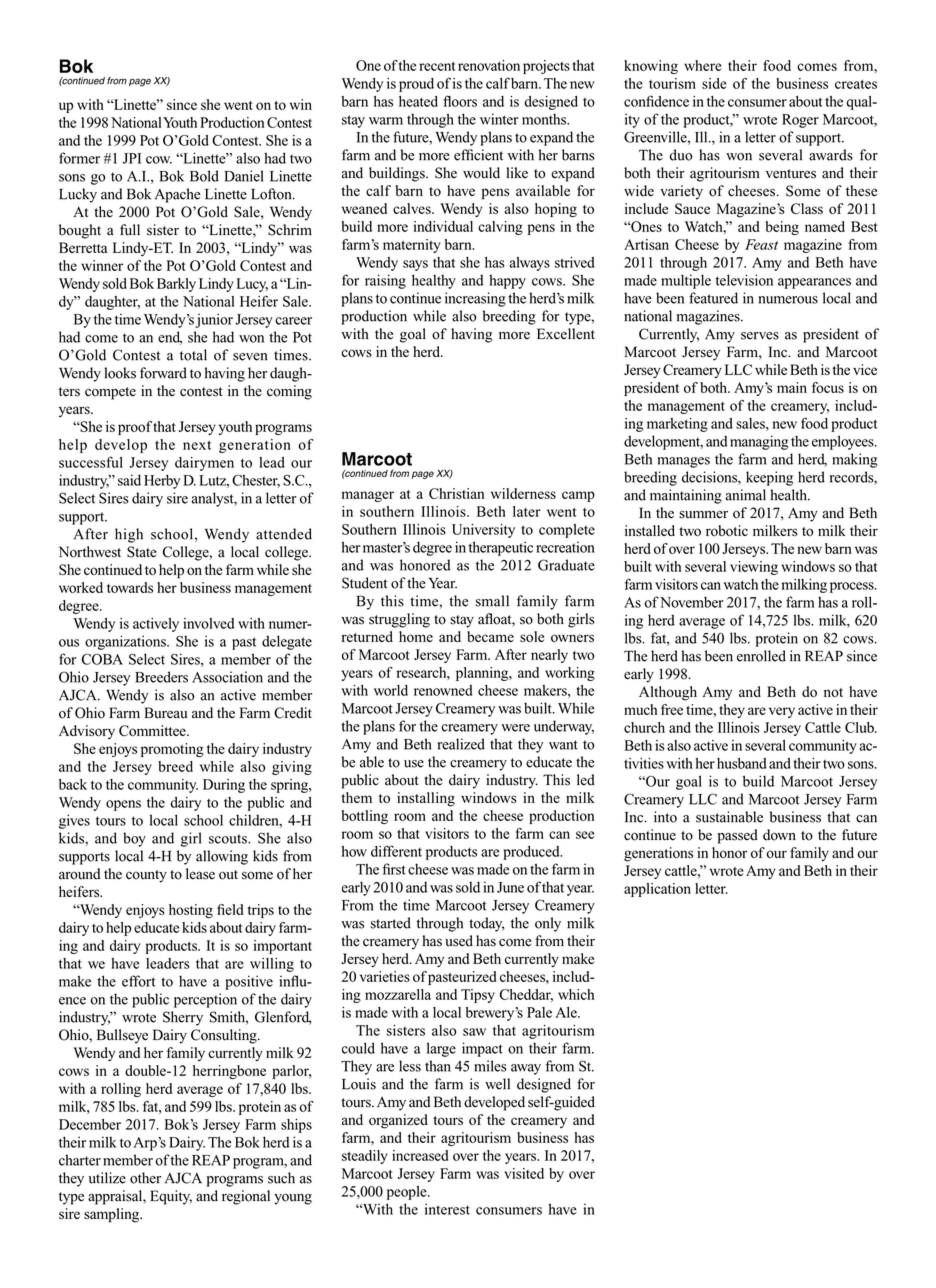  What do you see at coordinates (692, 602) in the image?
I see `November` at bounding box center [692, 602].
